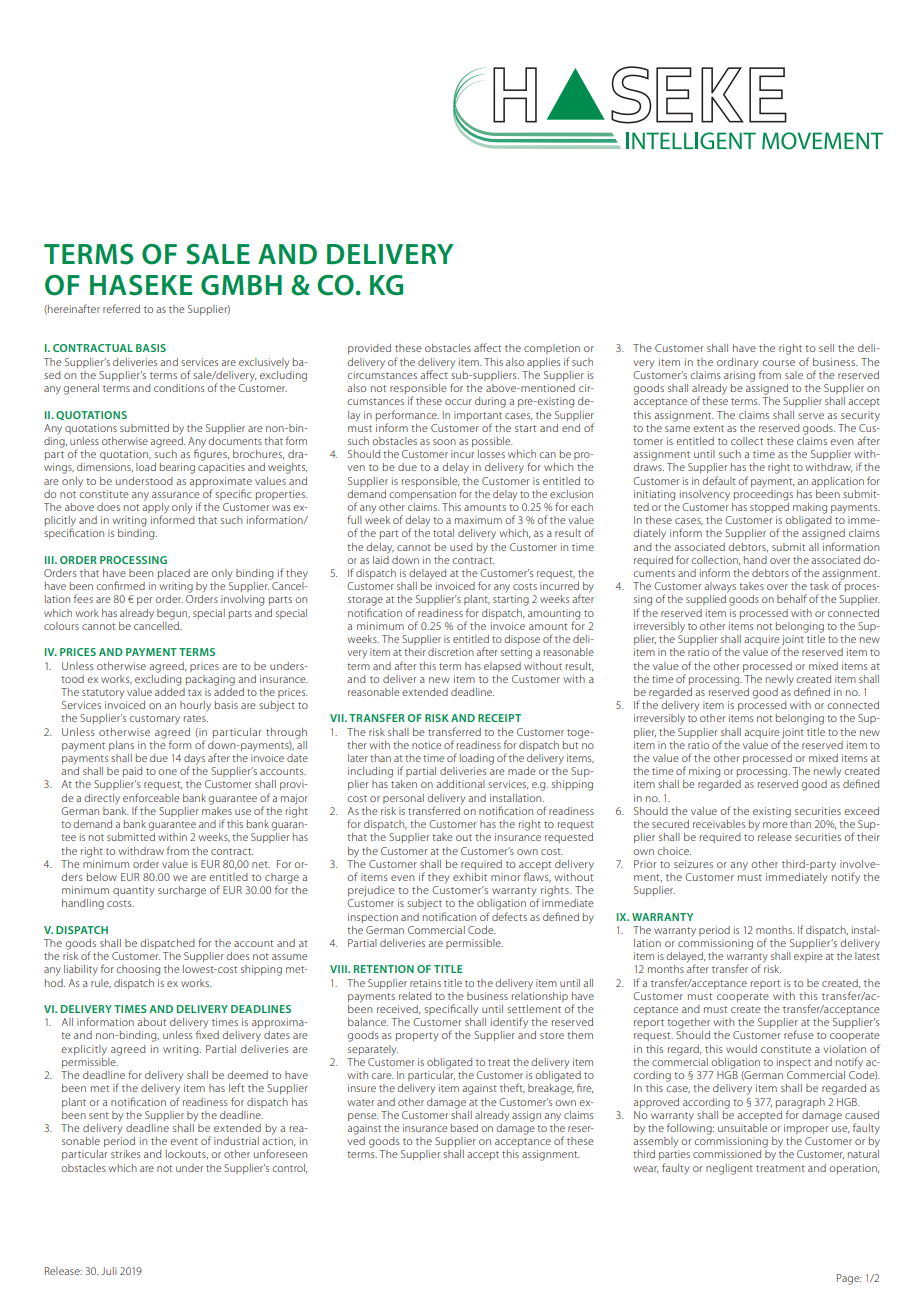  Describe the element at coordinates (778, 363) in the image. I see `course` at that location.
